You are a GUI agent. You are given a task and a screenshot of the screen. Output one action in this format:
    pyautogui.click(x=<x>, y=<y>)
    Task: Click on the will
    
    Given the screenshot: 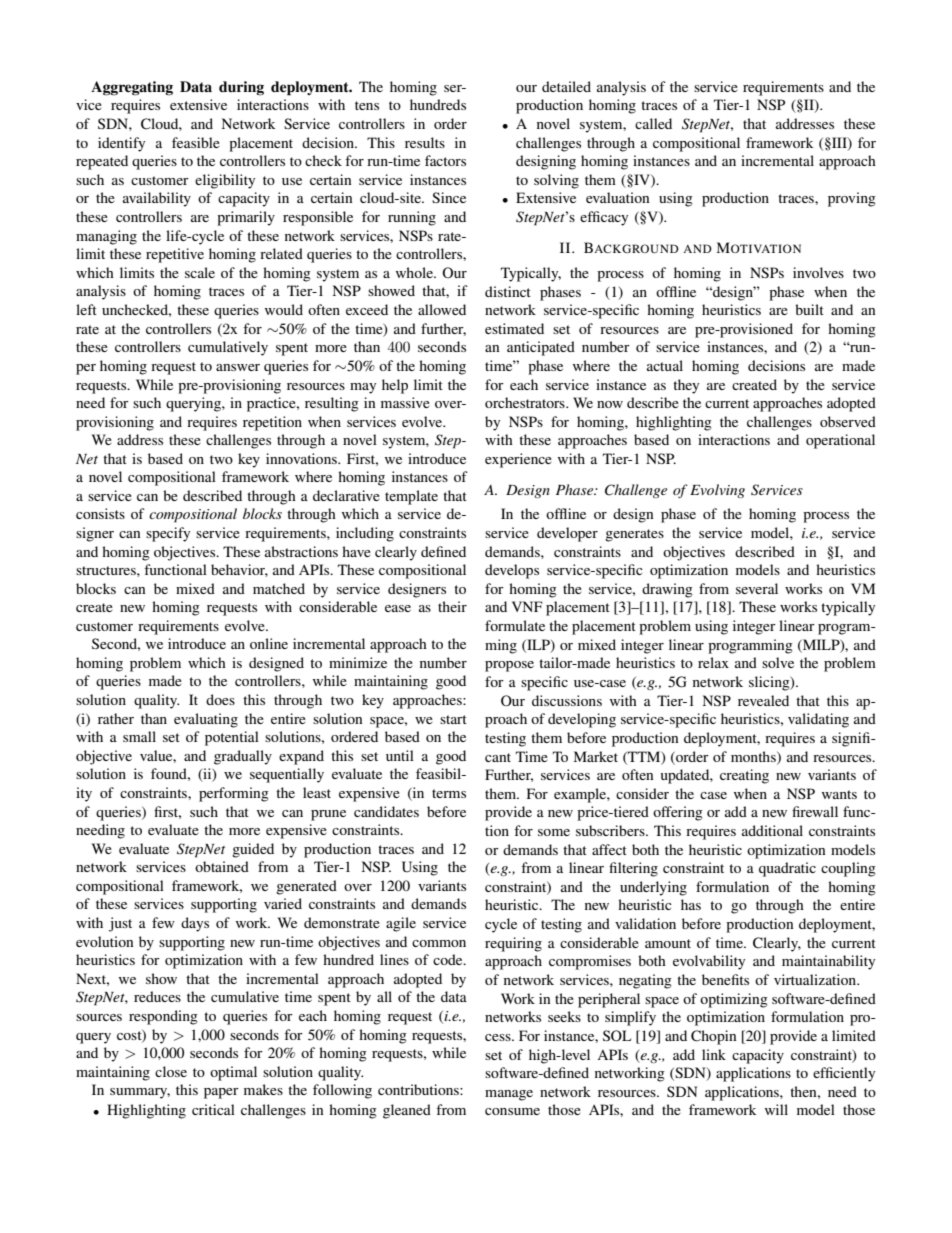 What is the action you would take?
    pyautogui.click(x=776, y=1109)
